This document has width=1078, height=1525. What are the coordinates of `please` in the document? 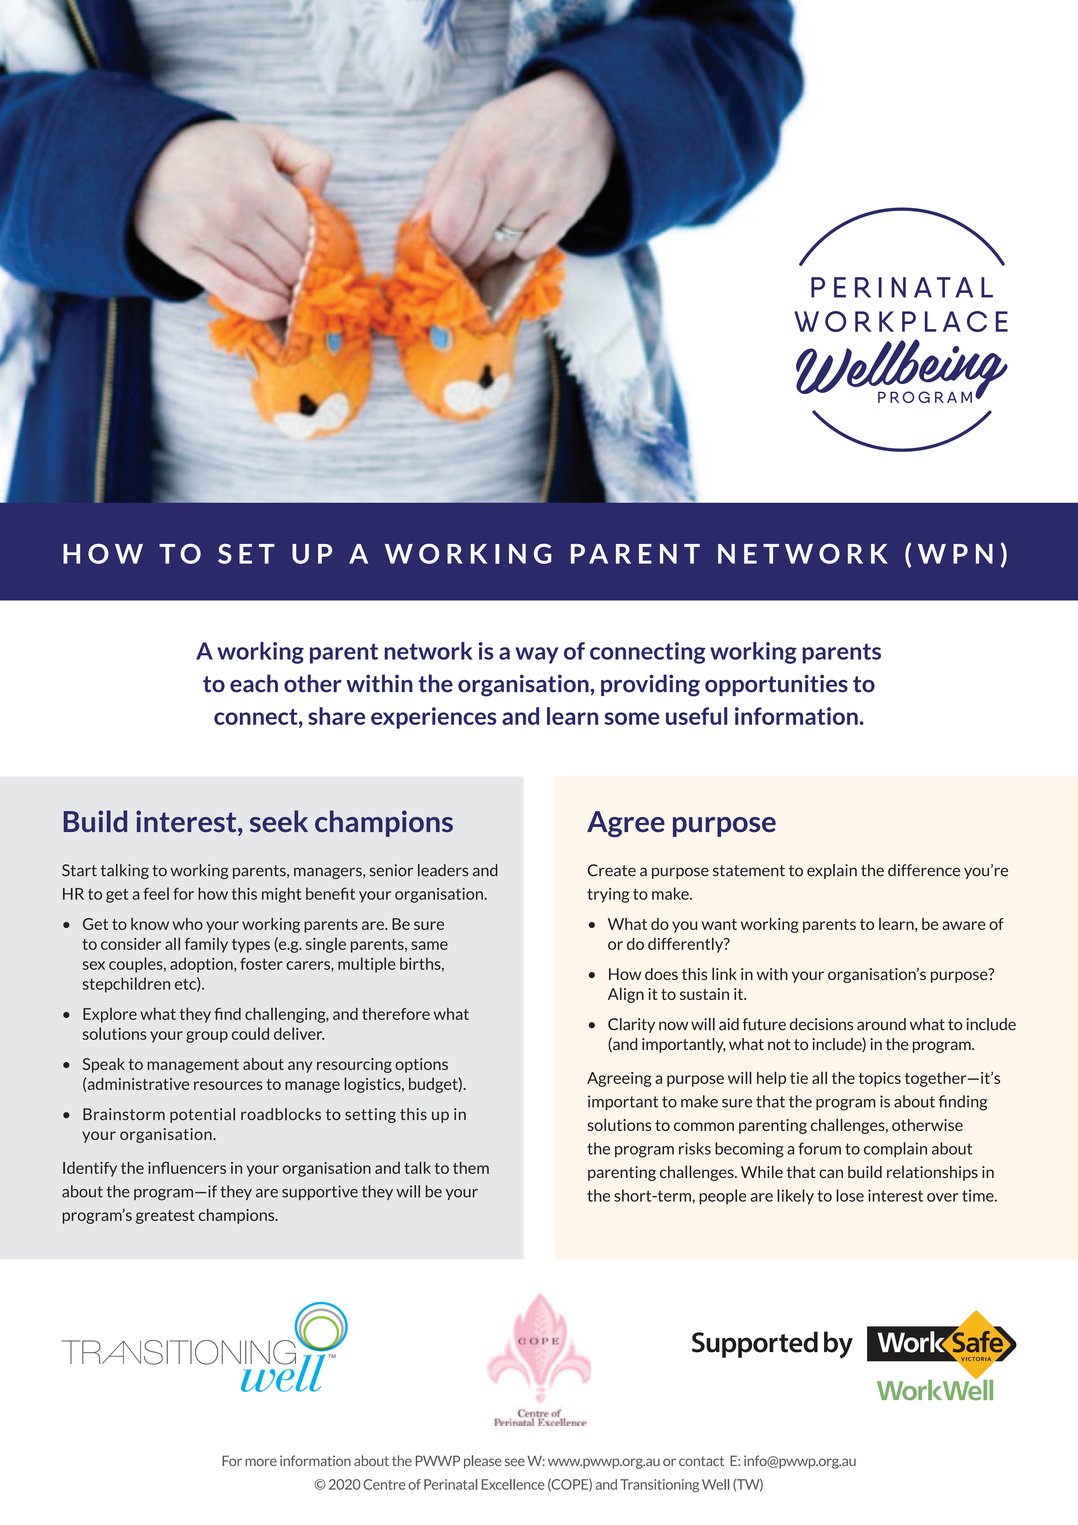 It's located at (483, 1462).
